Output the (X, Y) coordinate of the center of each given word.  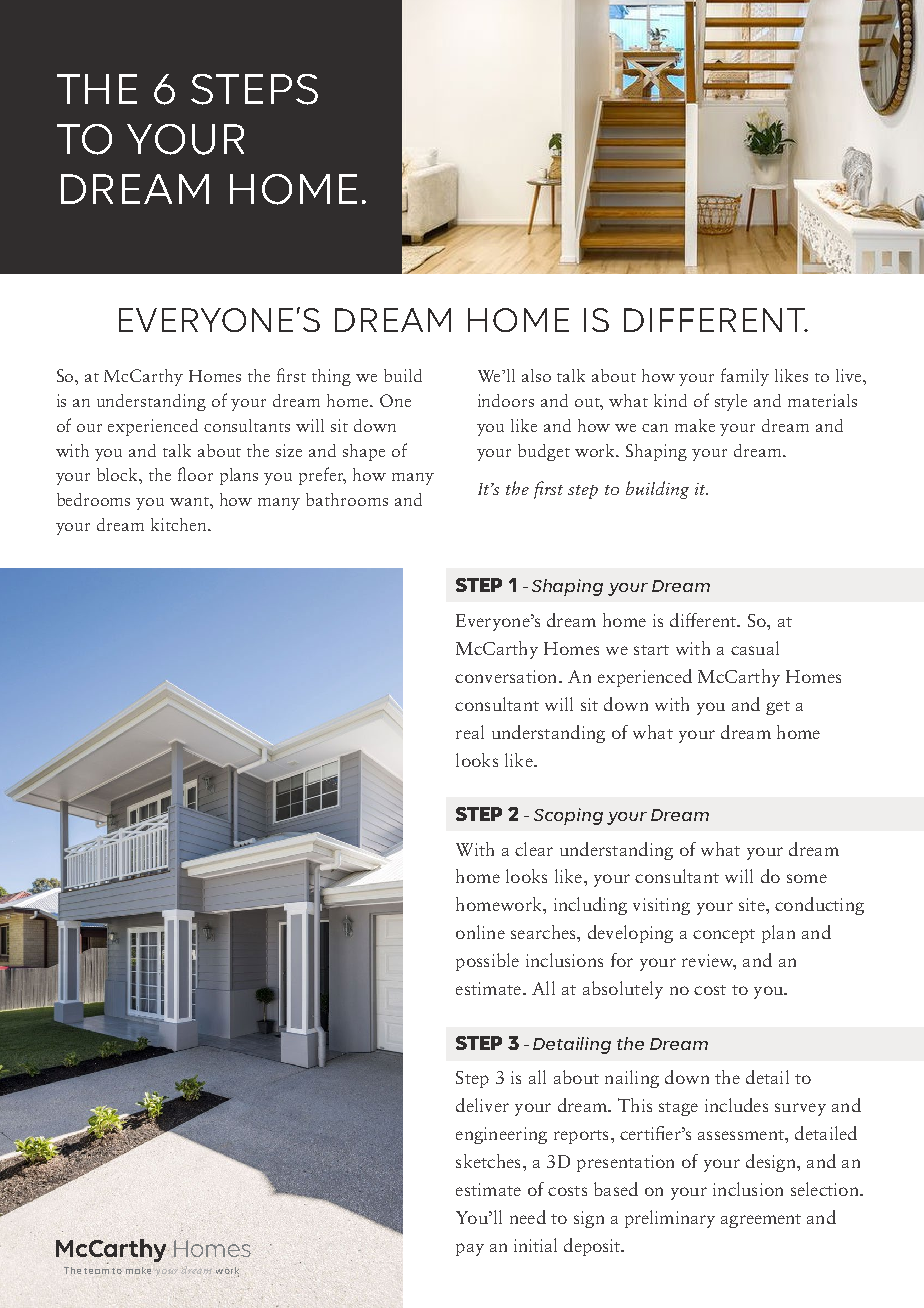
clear (534, 849)
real (470, 732)
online (480, 932)
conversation (507, 676)
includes (736, 1105)
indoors (506, 400)
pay (470, 1249)
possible (487, 962)
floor (195, 474)
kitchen (180, 524)
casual (755, 648)
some (807, 878)
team (96, 1271)
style (731, 402)
